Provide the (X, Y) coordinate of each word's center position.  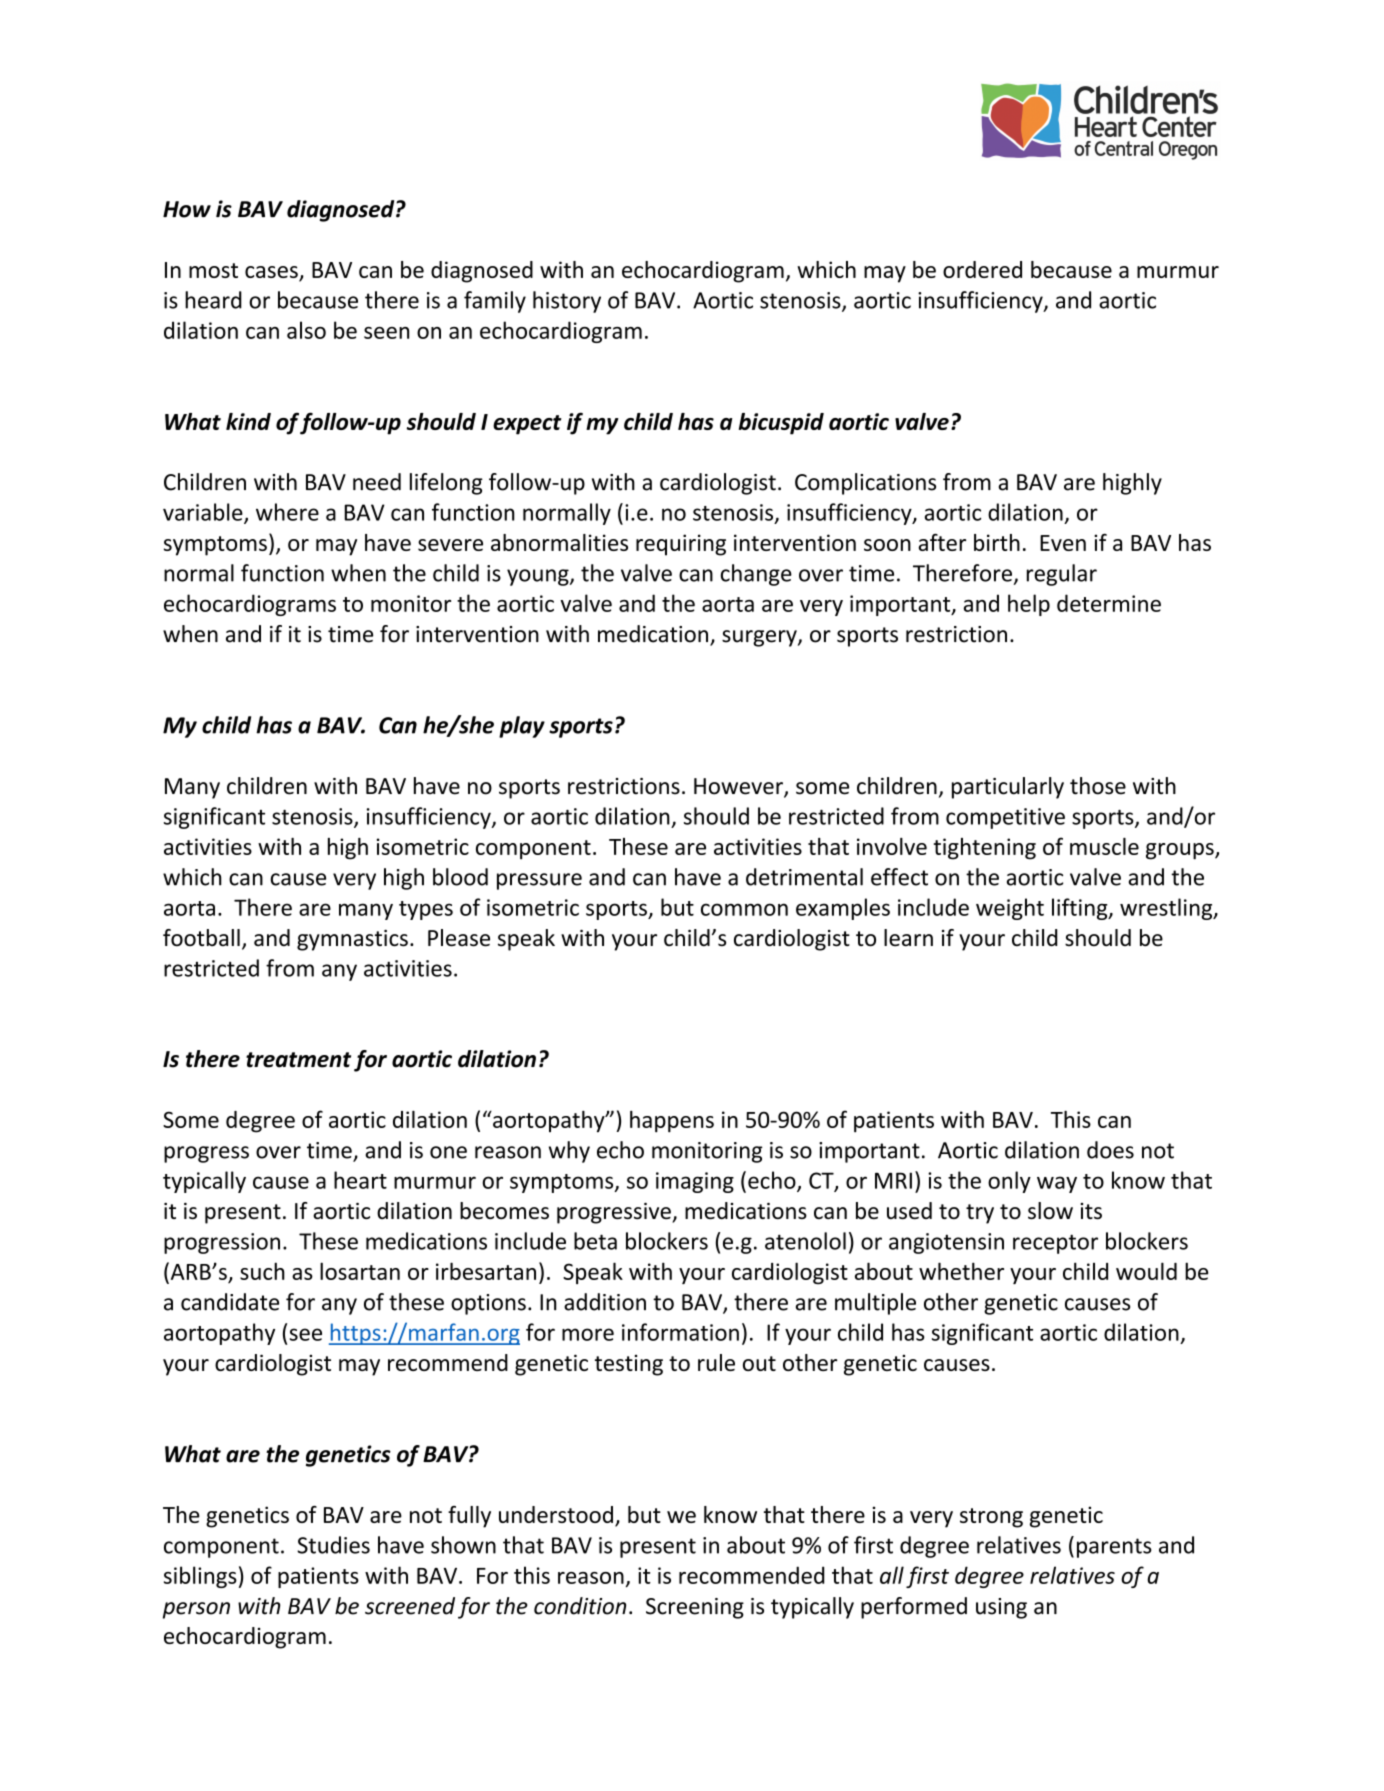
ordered (982, 269)
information (680, 1332)
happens (672, 1122)
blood (460, 877)
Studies (333, 1545)
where (287, 512)
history (567, 302)
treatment (298, 1060)
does (1110, 1150)
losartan (360, 1271)
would (1146, 1271)
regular (1062, 575)
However (739, 787)
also (306, 330)
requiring (681, 545)
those (1098, 786)
